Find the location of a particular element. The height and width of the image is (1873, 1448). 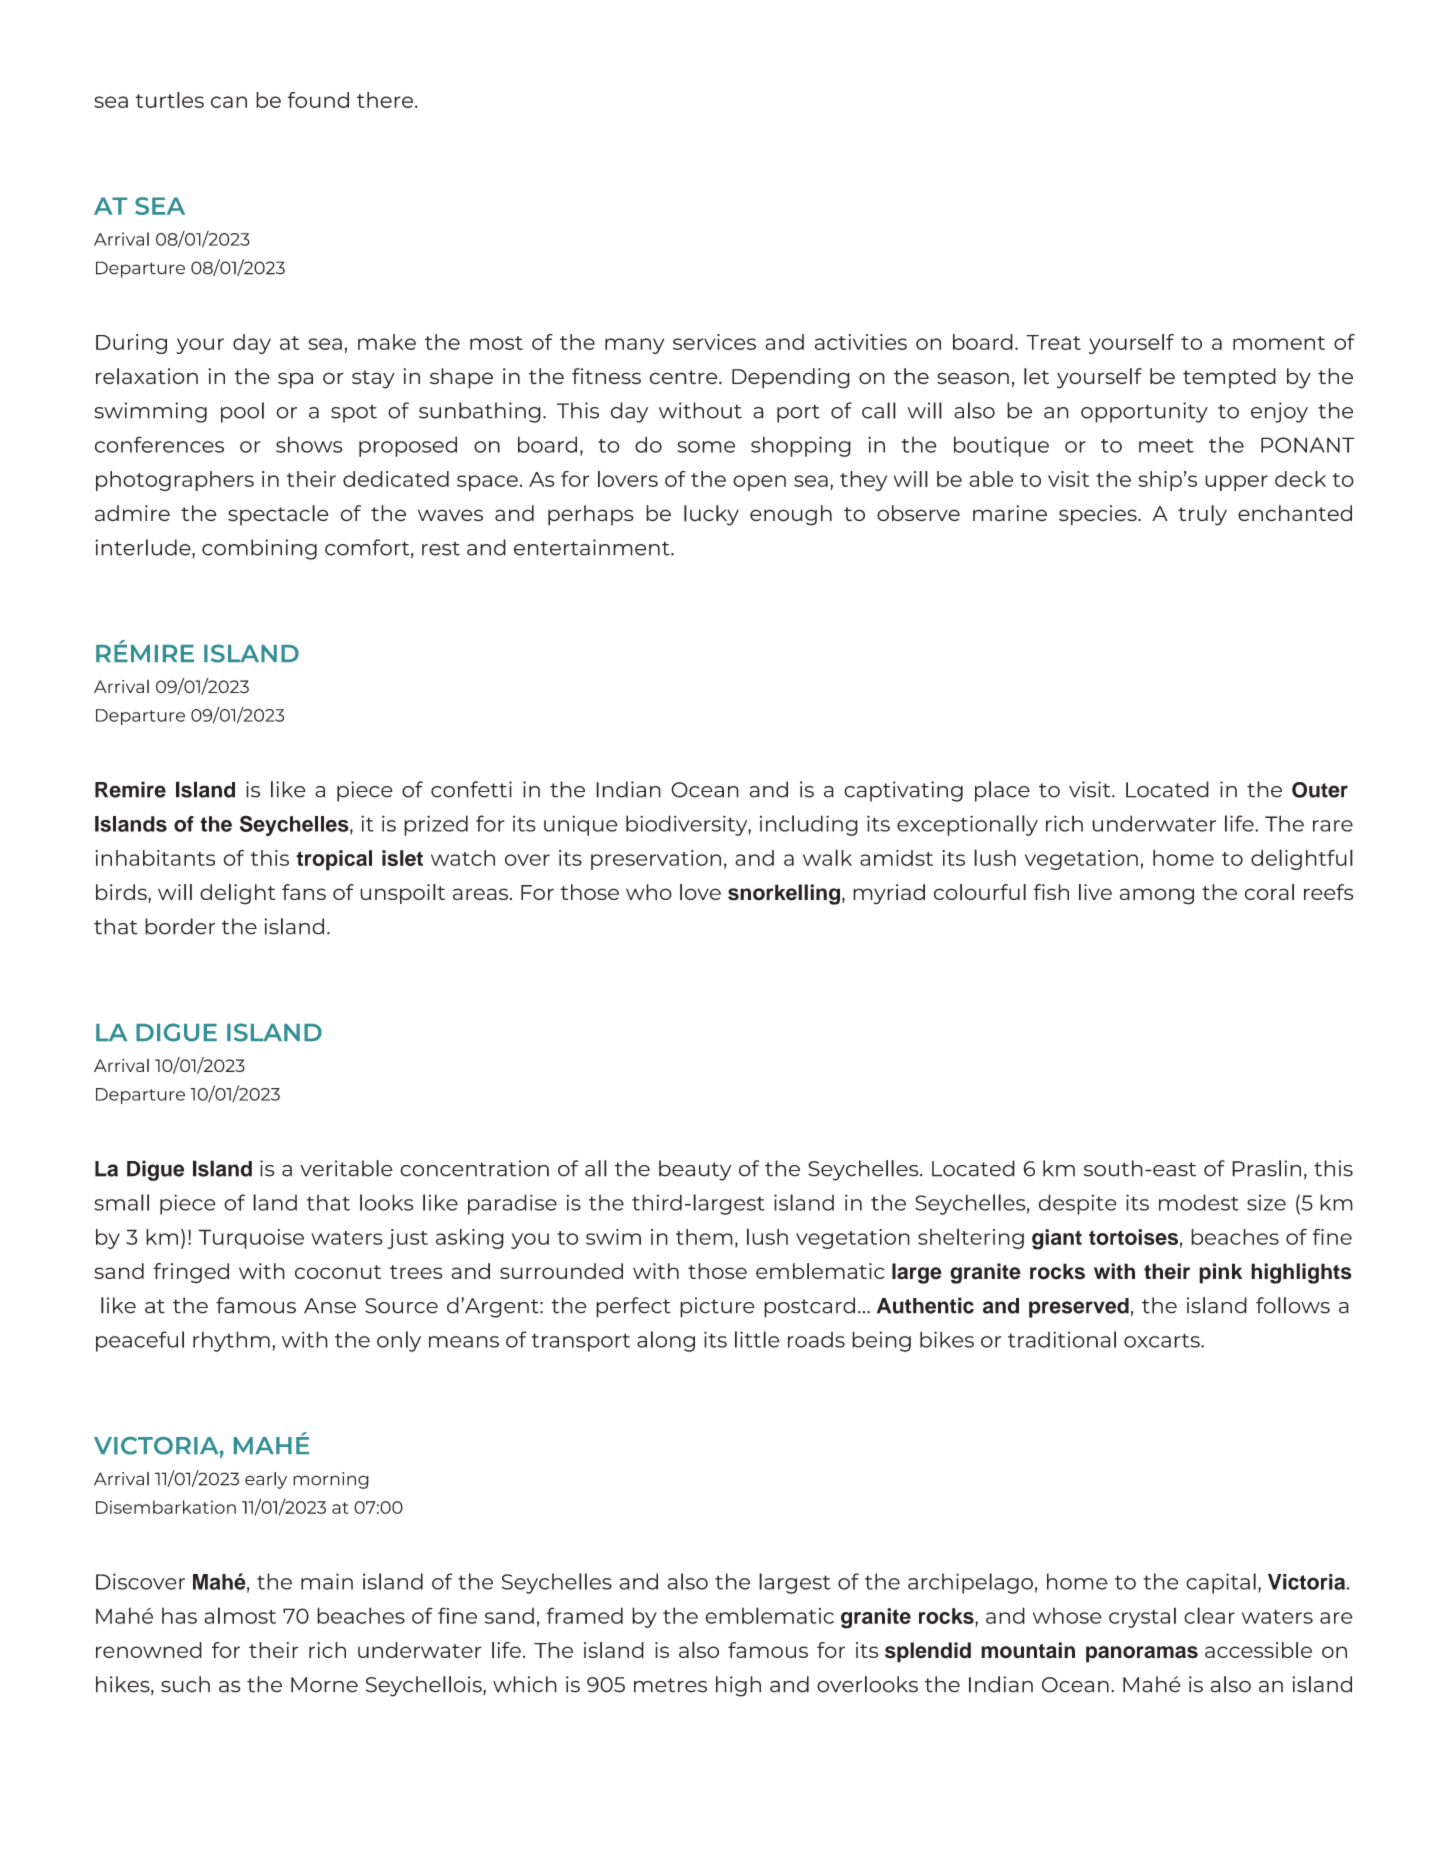

preservation is located at coordinates (656, 860).
